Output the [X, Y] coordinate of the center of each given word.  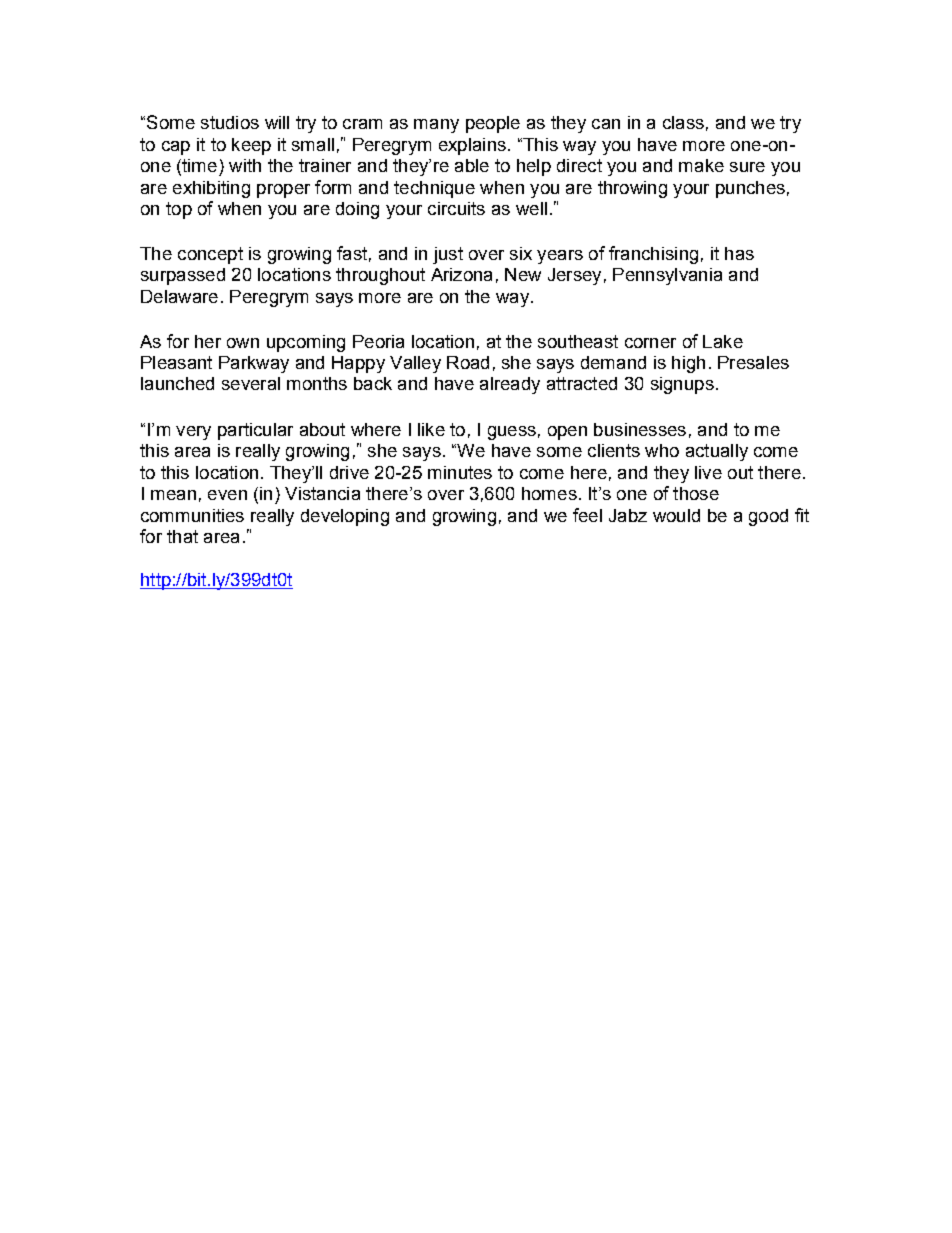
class [683, 122]
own [243, 343]
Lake [723, 341]
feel [587, 515]
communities [192, 515]
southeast [578, 341]
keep [251, 146]
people [493, 124]
